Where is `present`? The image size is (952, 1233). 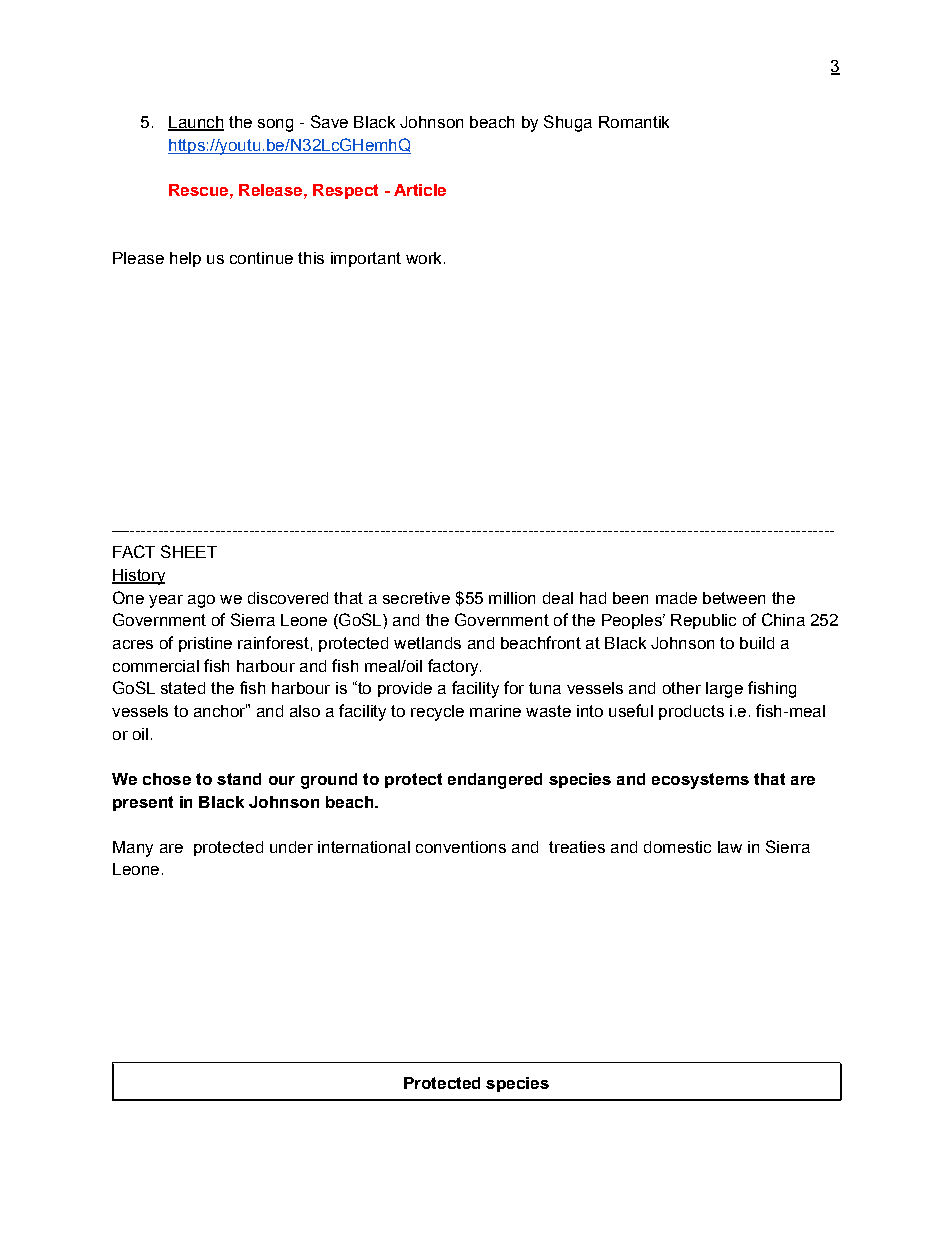
present is located at coordinates (143, 803).
